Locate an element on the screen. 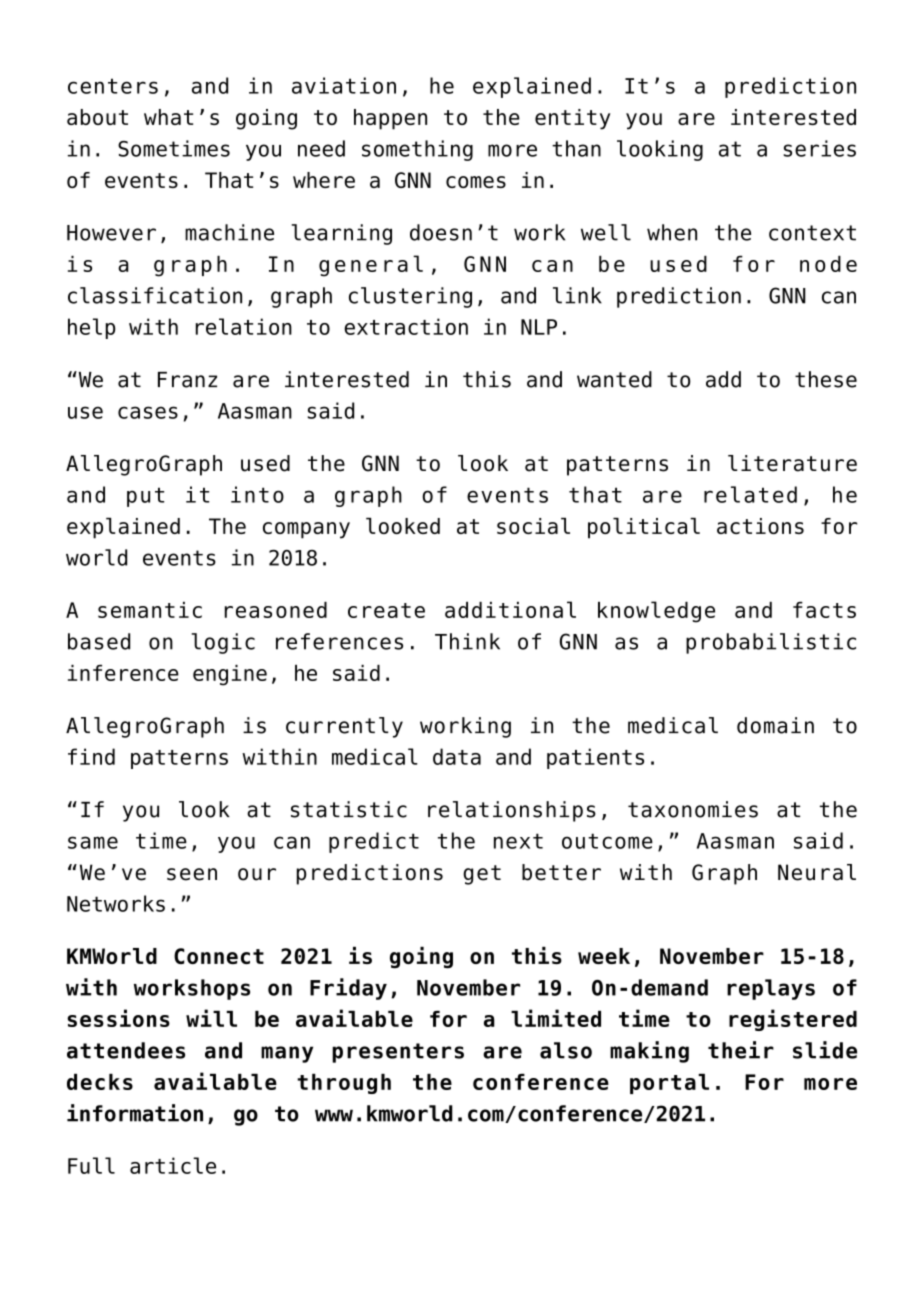 The width and height of the screenshot is (924, 1308). find is located at coordinates (91, 756).
